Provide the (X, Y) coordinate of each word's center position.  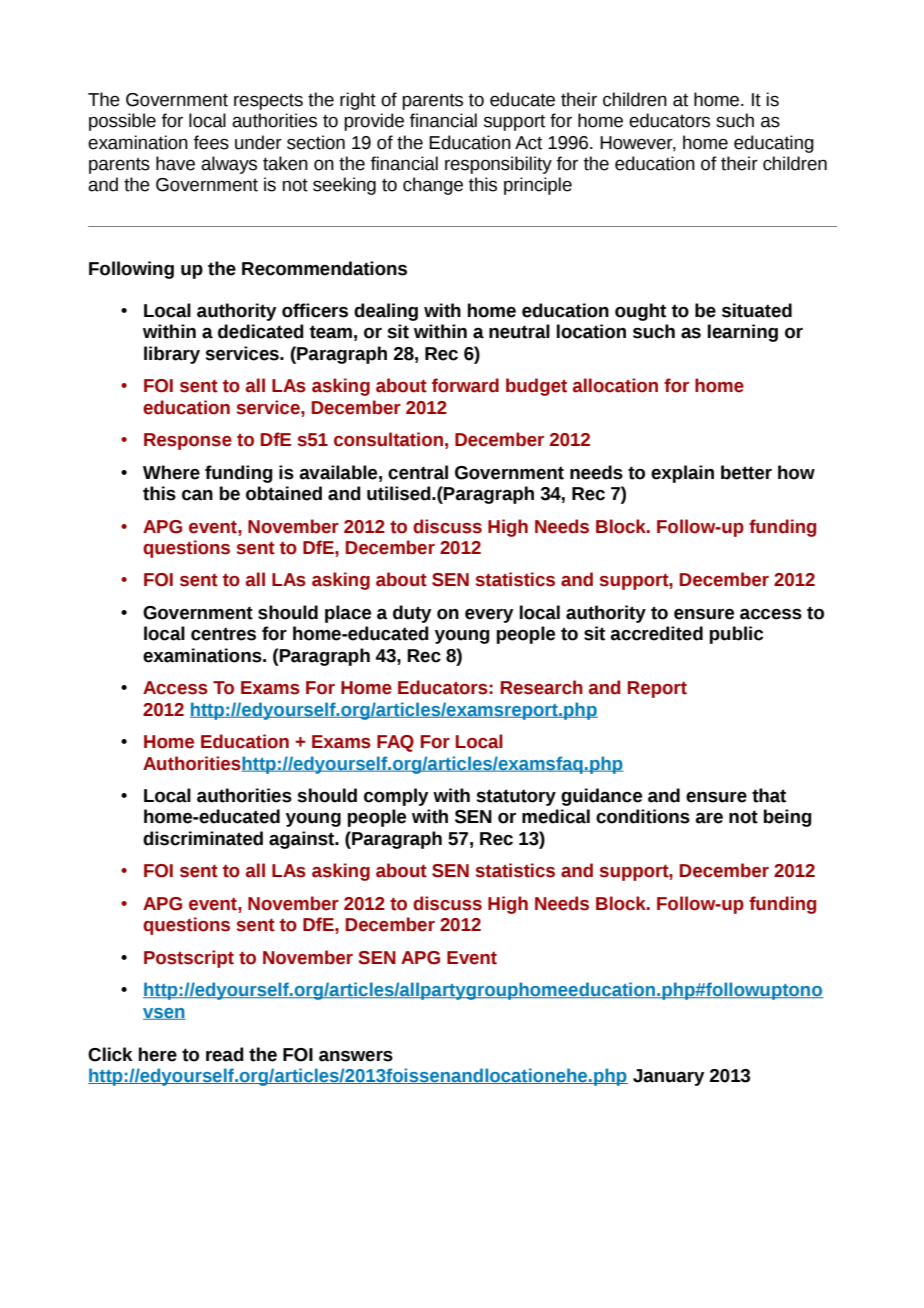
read (225, 1054)
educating (774, 144)
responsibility (498, 165)
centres (223, 634)
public (736, 635)
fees (211, 142)
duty (412, 614)
